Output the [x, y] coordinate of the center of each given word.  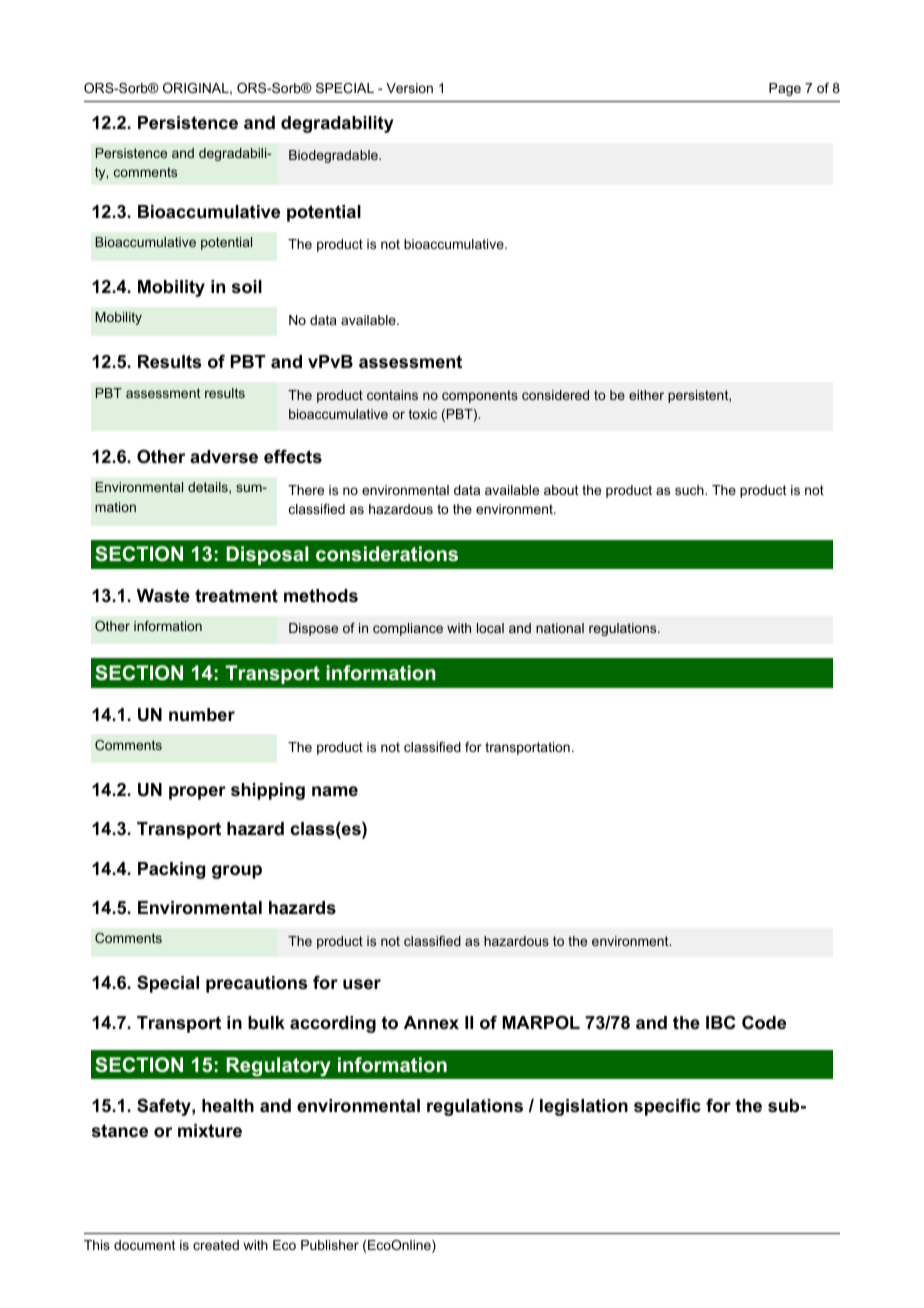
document [145, 1245]
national [560, 628]
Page [785, 89]
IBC [721, 1022]
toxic [423, 414]
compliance [408, 629]
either [646, 395]
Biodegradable [334, 156]
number [202, 714]
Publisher [330, 1245]
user [362, 984]
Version [409, 88]
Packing [171, 870]
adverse [224, 457]
